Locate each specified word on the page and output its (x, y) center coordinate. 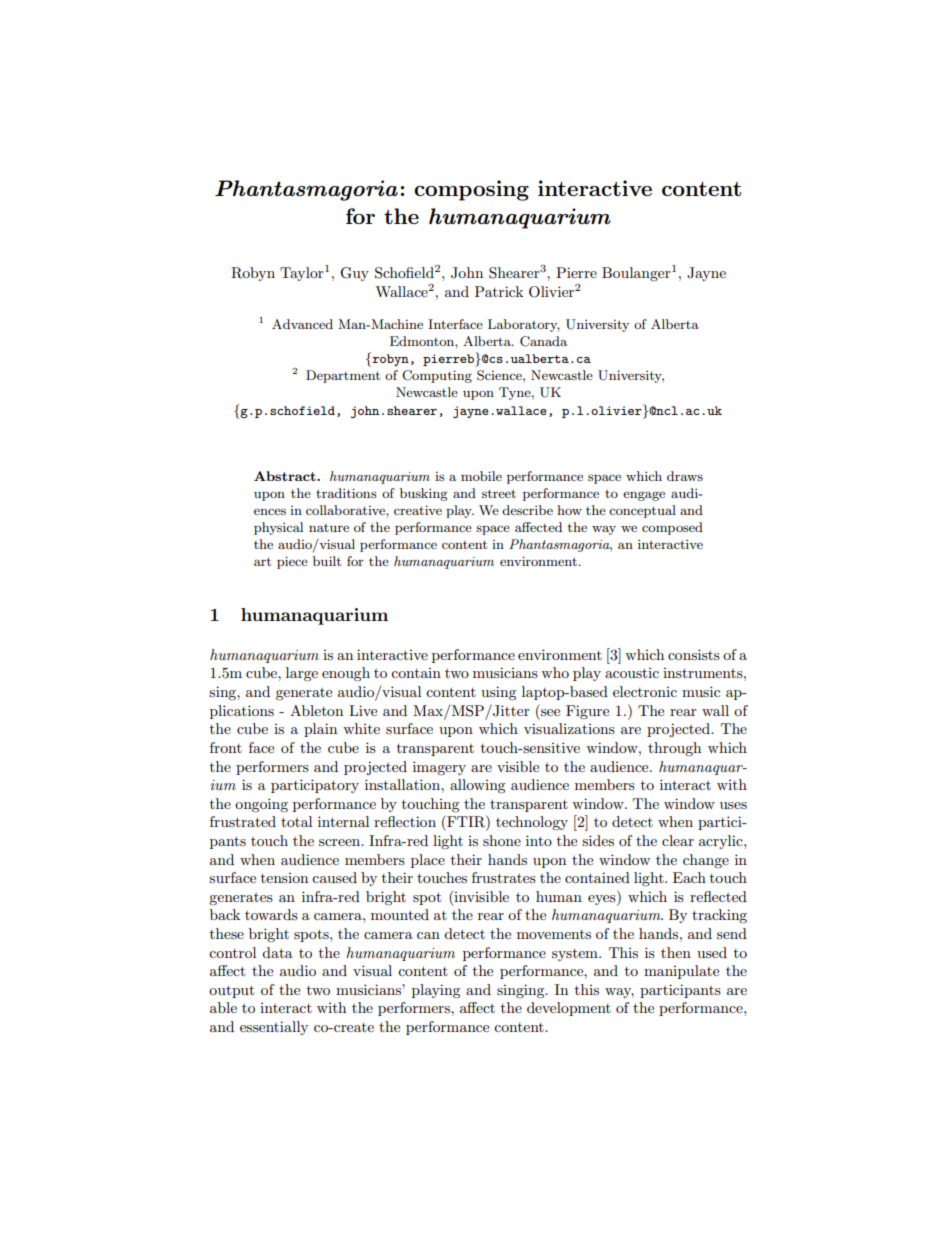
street (499, 493)
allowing (478, 786)
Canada (543, 341)
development (569, 1009)
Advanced (302, 324)
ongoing (261, 805)
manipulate (681, 972)
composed (672, 528)
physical (278, 528)
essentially (274, 1028)
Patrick (499, 291)
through (674, 749)
